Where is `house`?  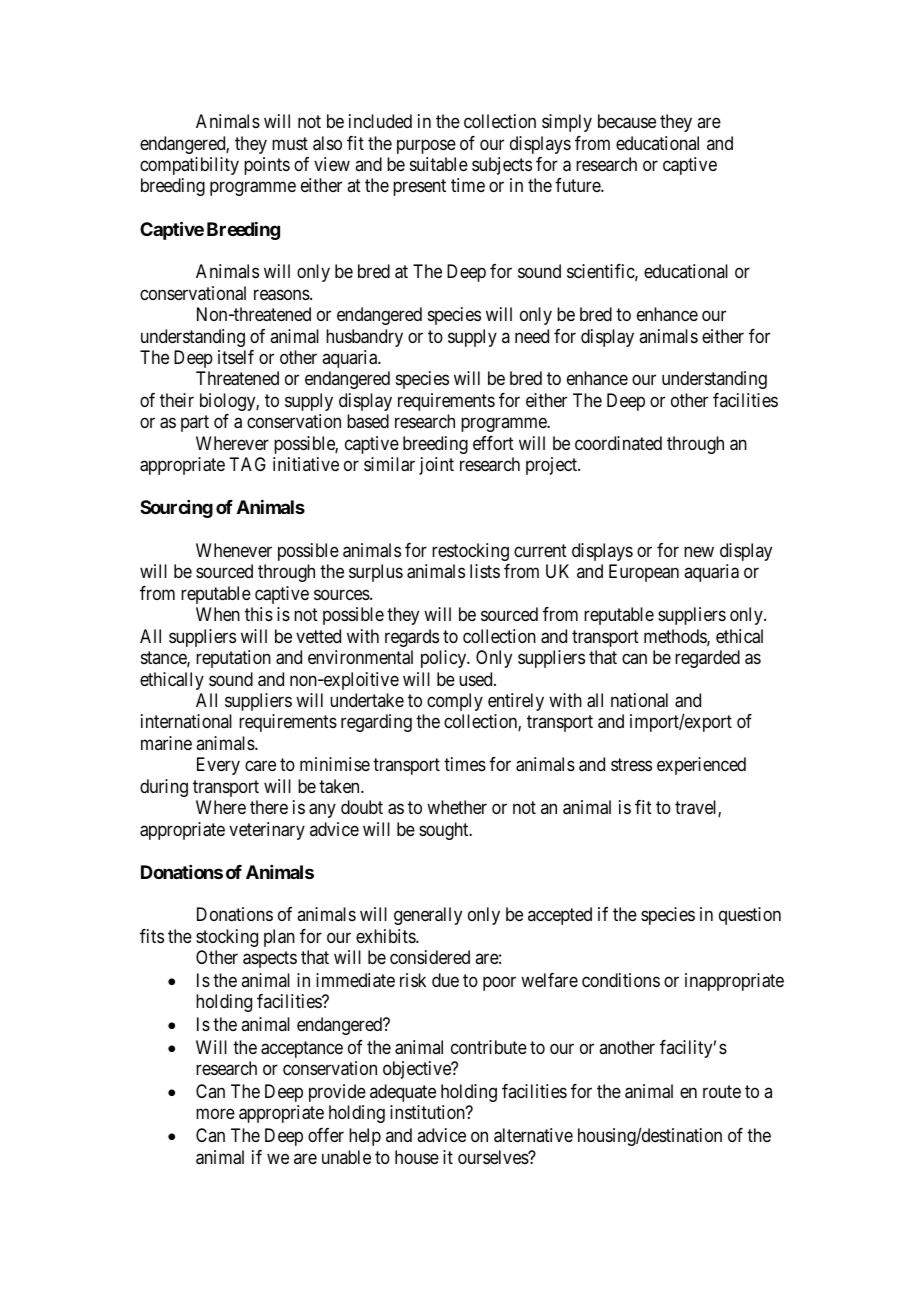 house is located at coordinates (417, 1157).
